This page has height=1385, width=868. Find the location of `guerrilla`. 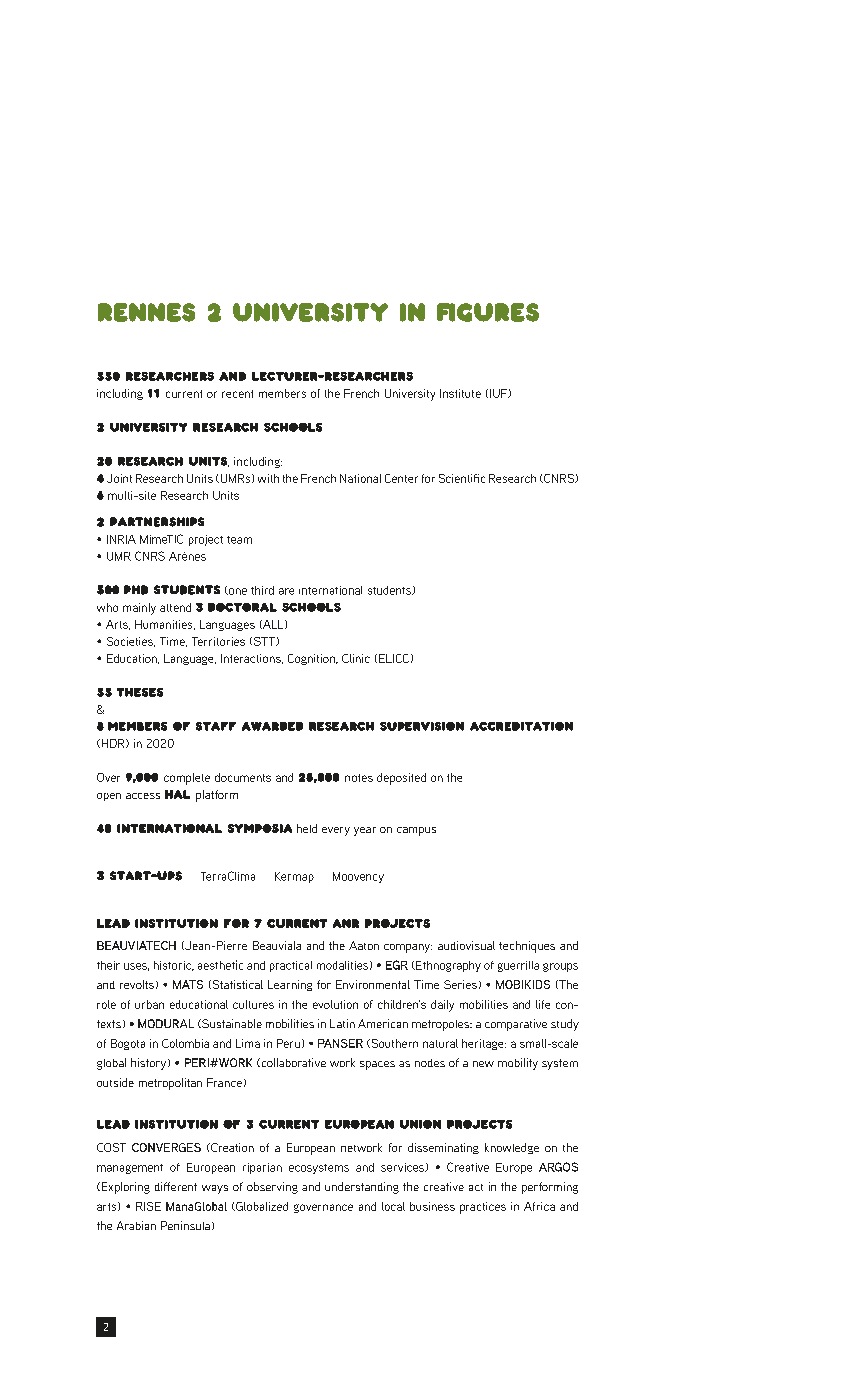

guerrilla is located at coordinates (518, 966).
